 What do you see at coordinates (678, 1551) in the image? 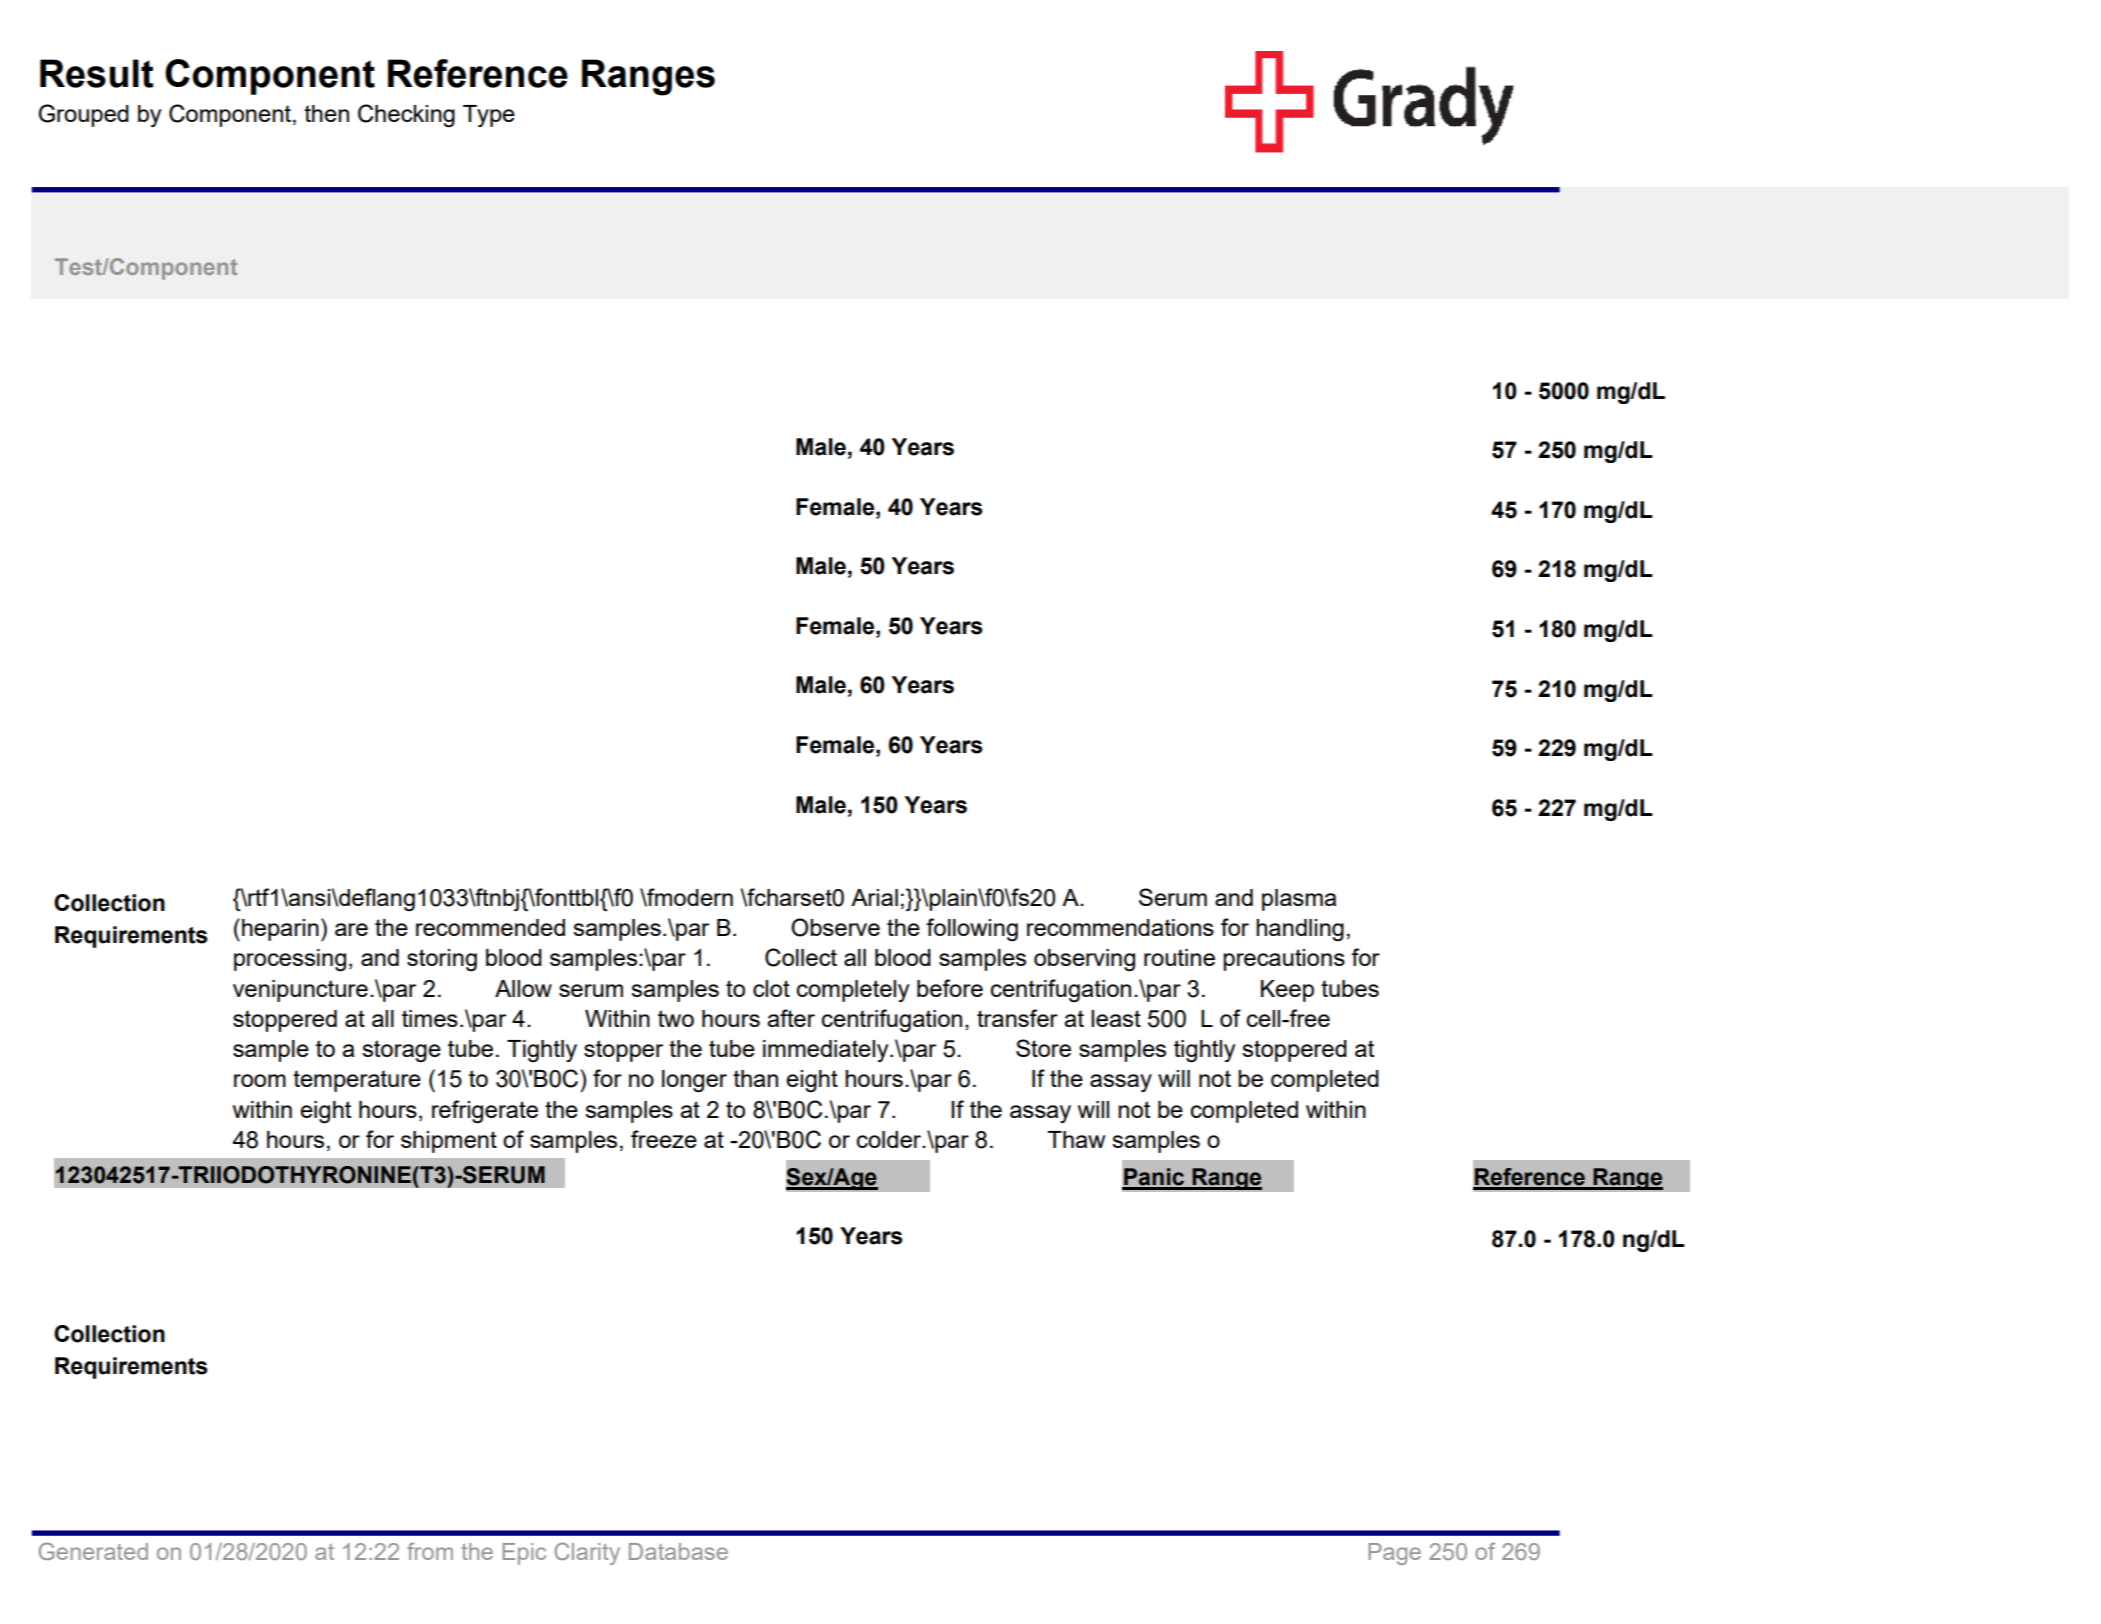
I see `Database` at bounding box center [678, 1551].
